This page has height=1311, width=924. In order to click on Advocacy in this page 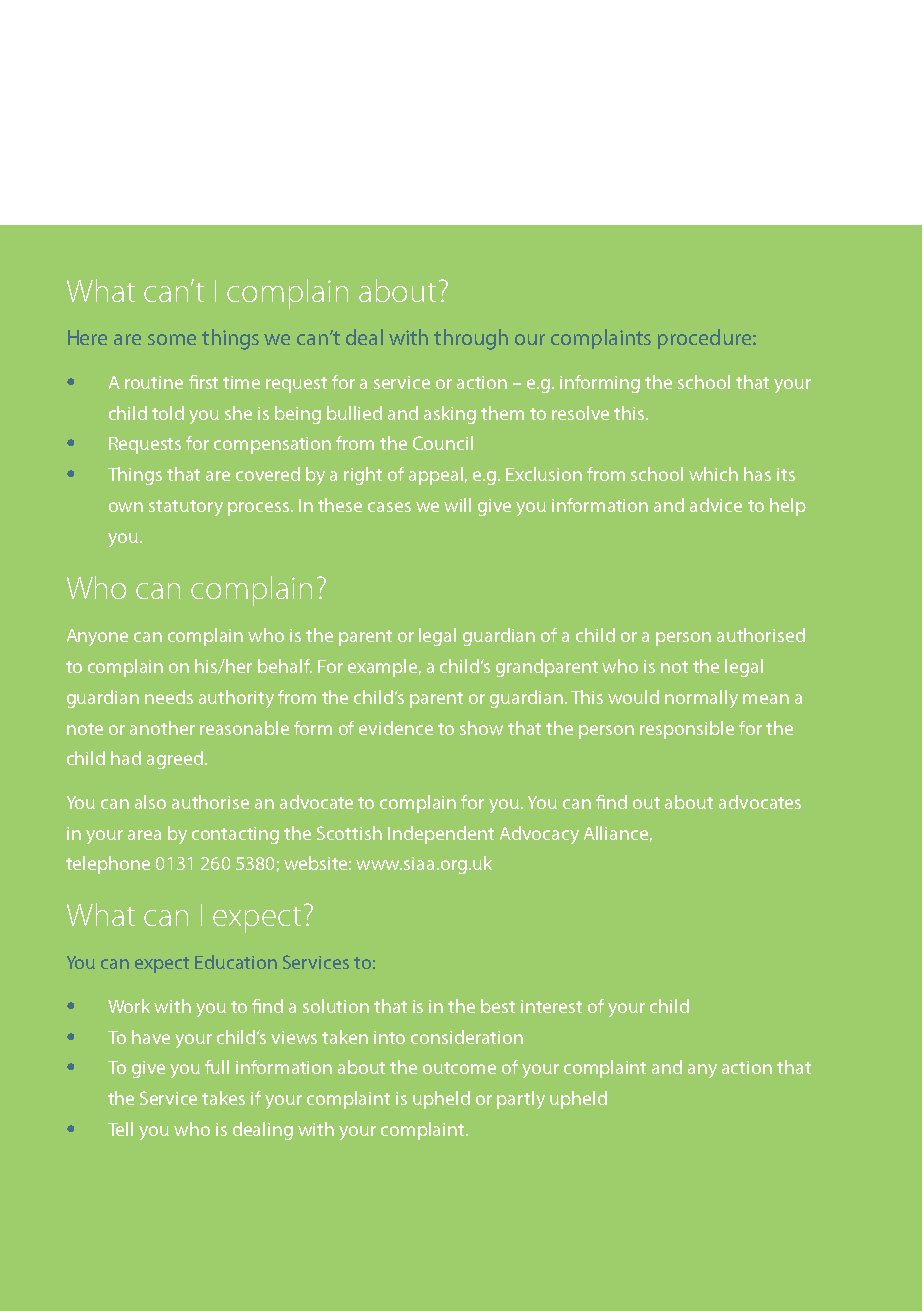, I will do `click(539, 835)`.
